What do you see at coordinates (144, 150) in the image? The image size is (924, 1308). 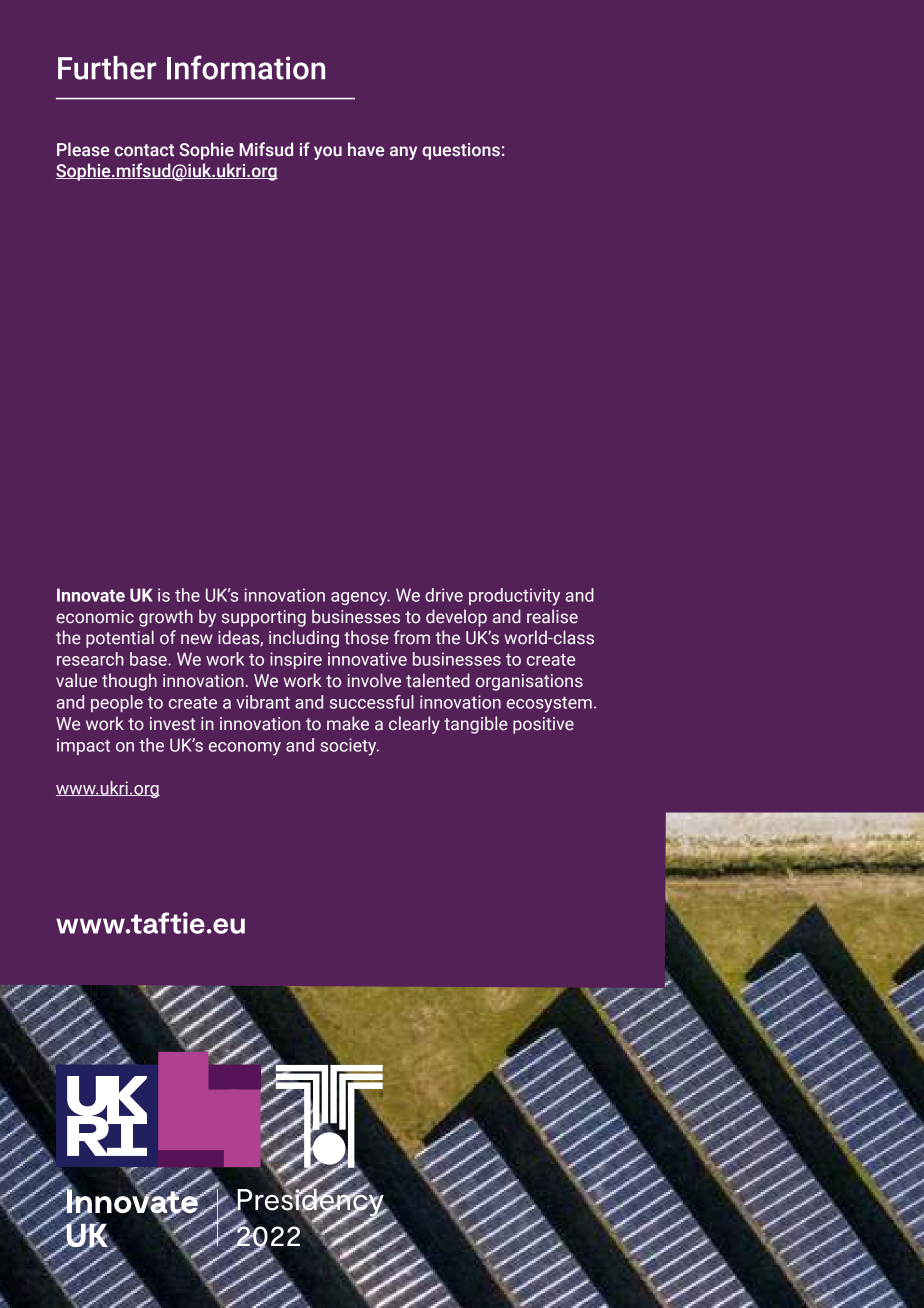 I see `contact` at bounding box center [144, 150].
